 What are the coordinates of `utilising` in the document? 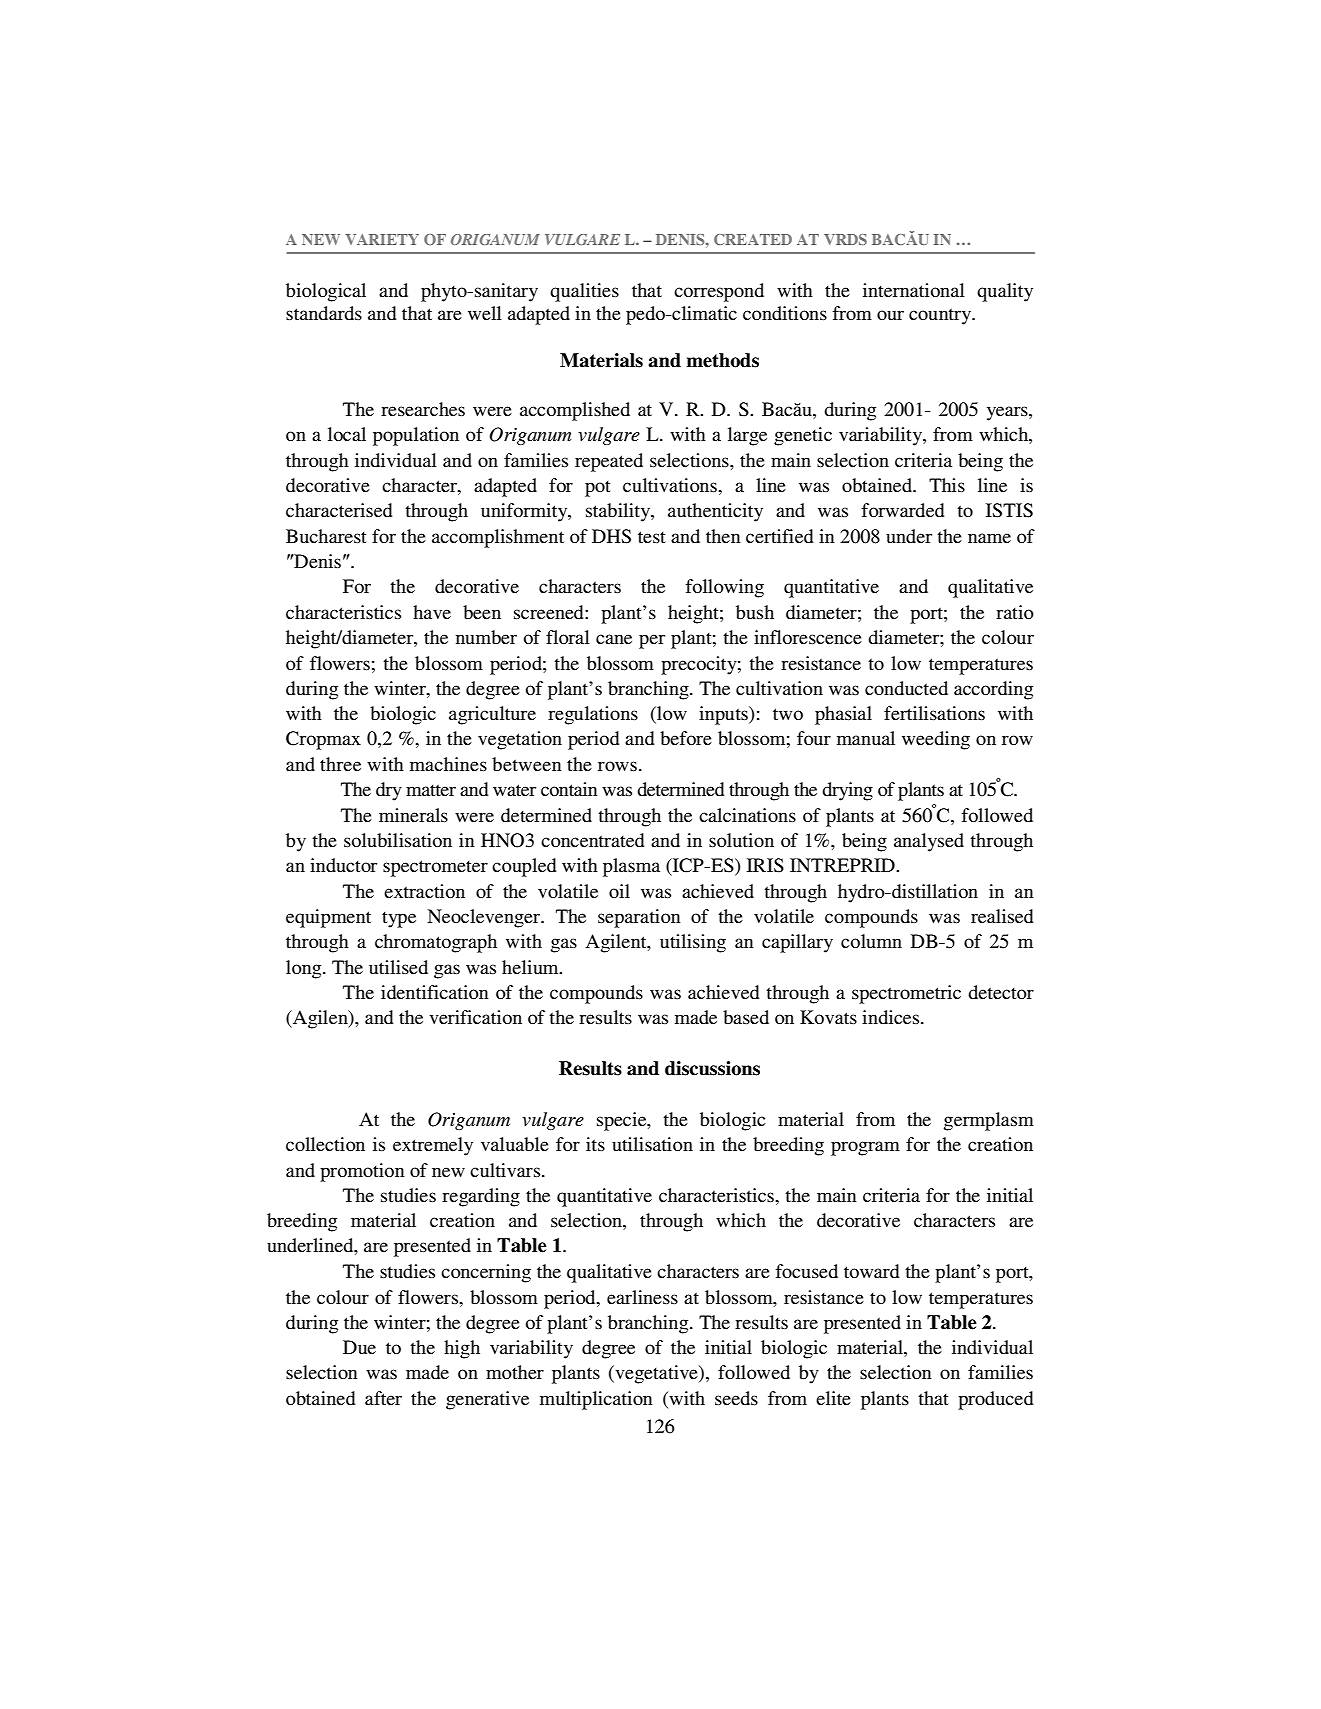 It's located at (693, 943).
